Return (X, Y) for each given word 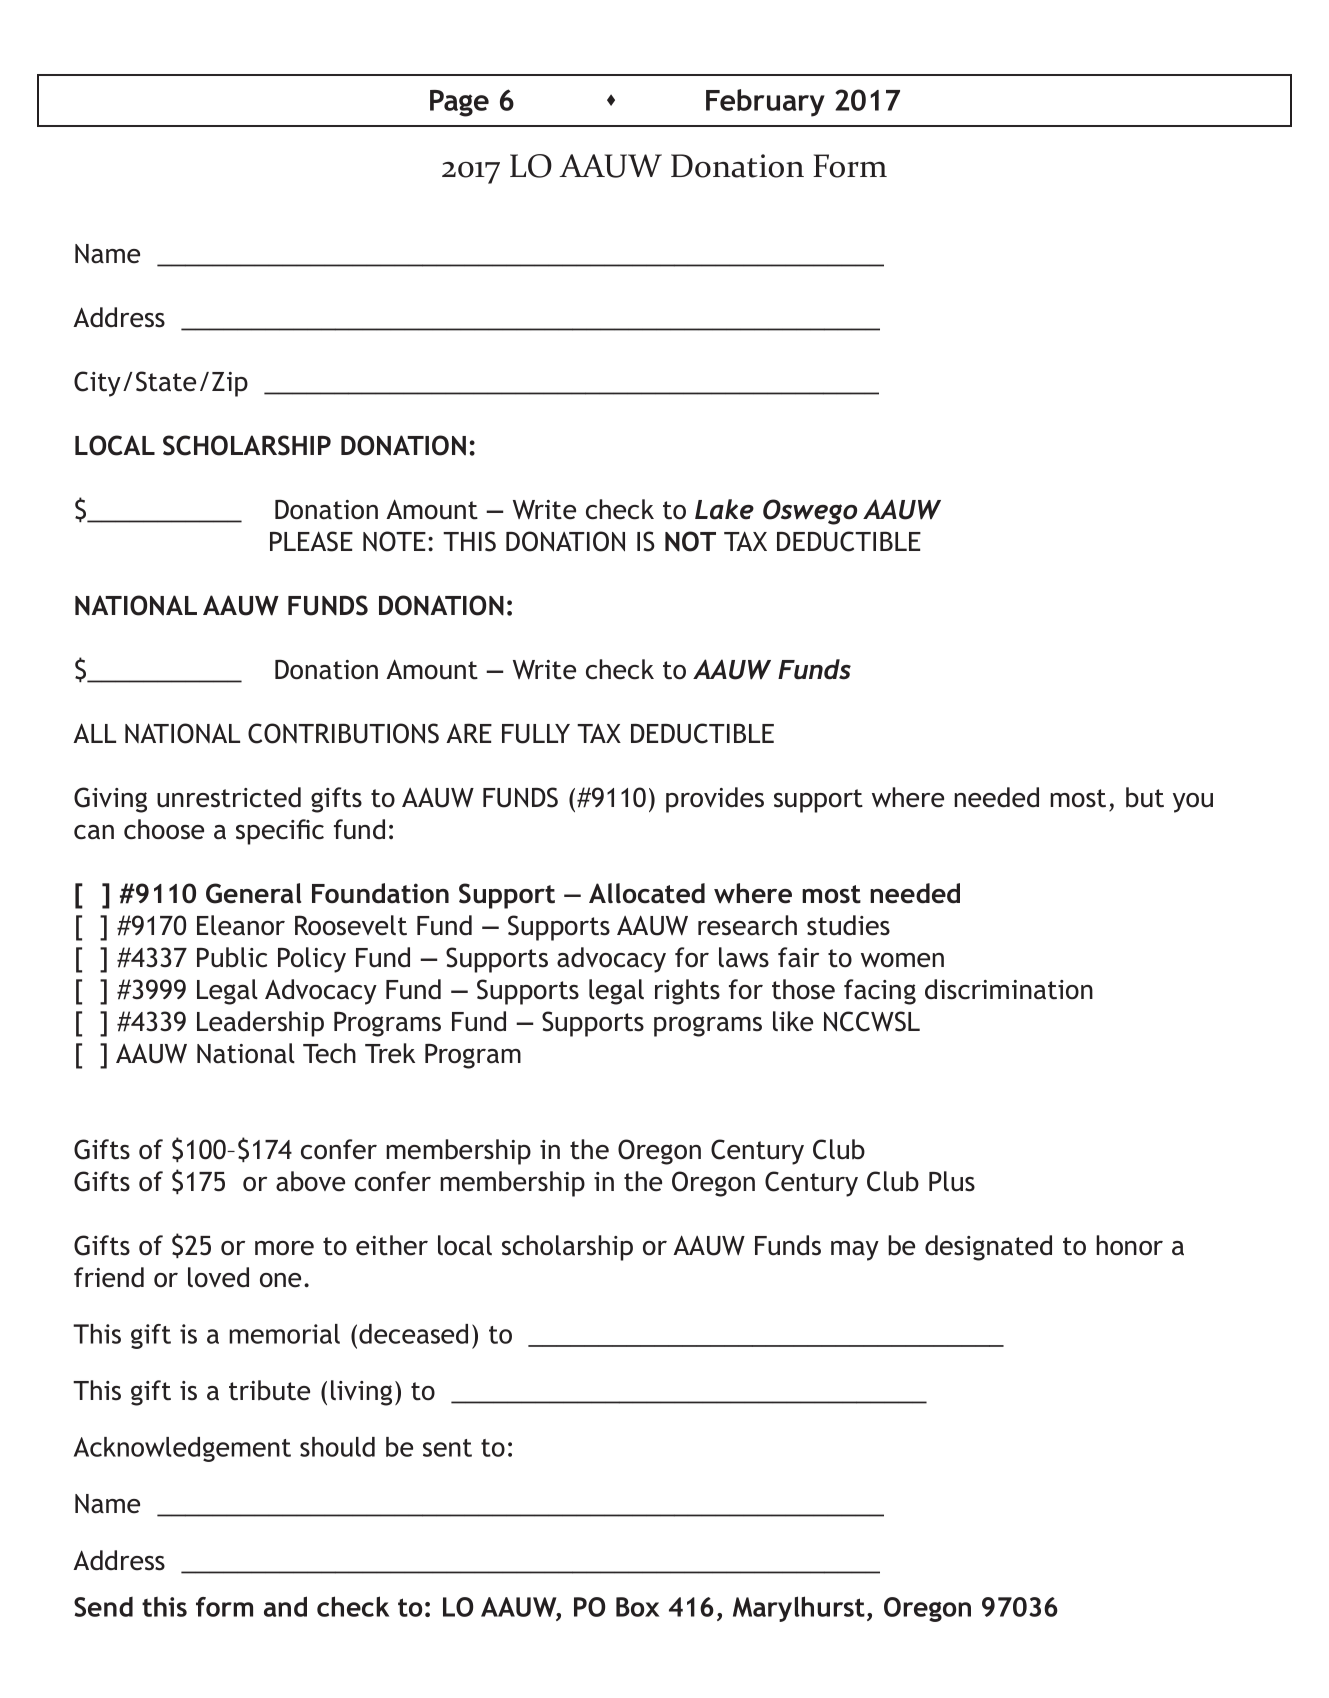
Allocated (647, 893)
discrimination (1009, 989)
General (253, 893)
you (1193, 803)
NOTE (394, 541)
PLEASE (311, 541)
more (284, 1248)
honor (1129, 1245)
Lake (724, 509)
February (765, 103)
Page (459, 103)
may (855, 1251)
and (285, 1606)
